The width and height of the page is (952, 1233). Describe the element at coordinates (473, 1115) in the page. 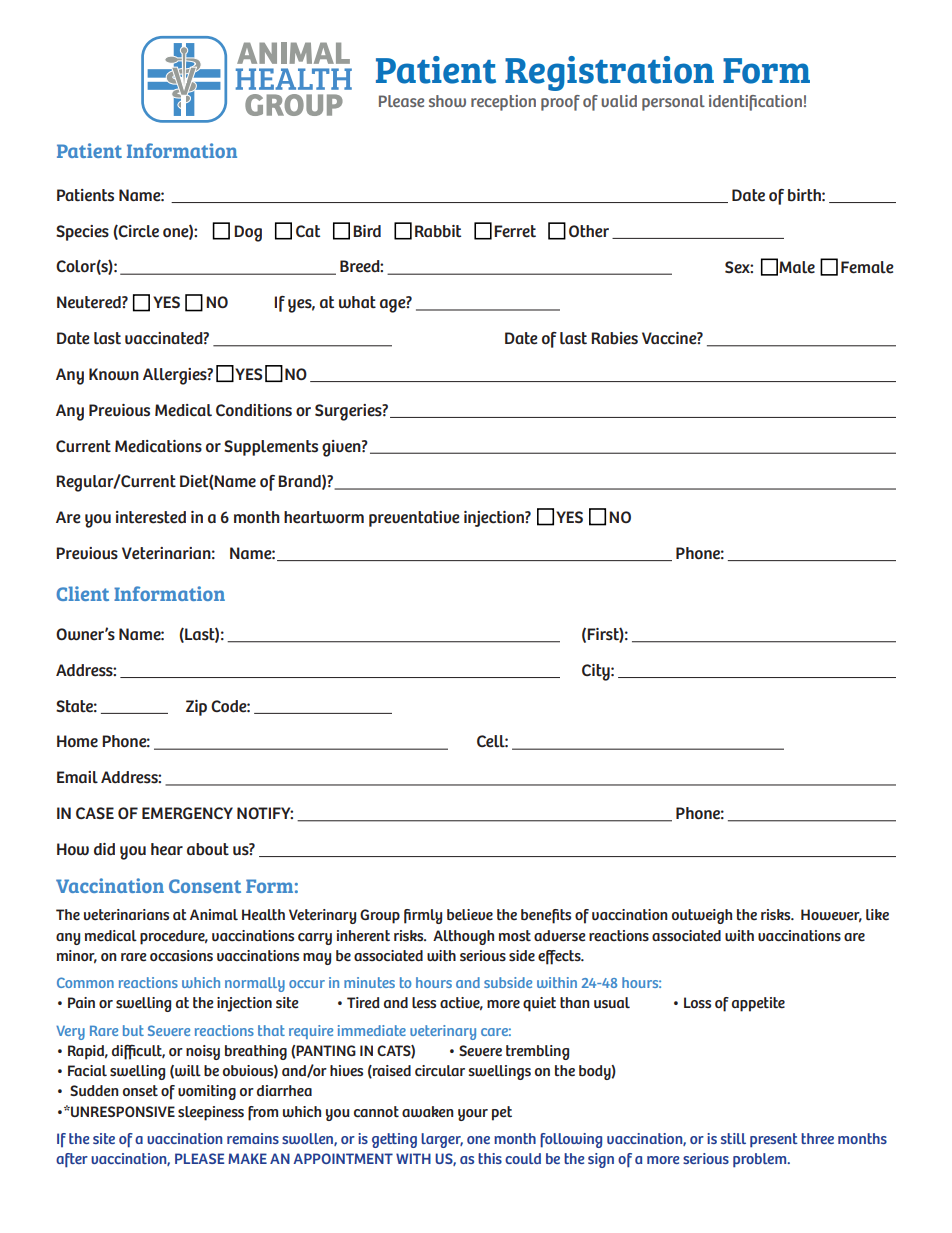

I see `your` at that location.
